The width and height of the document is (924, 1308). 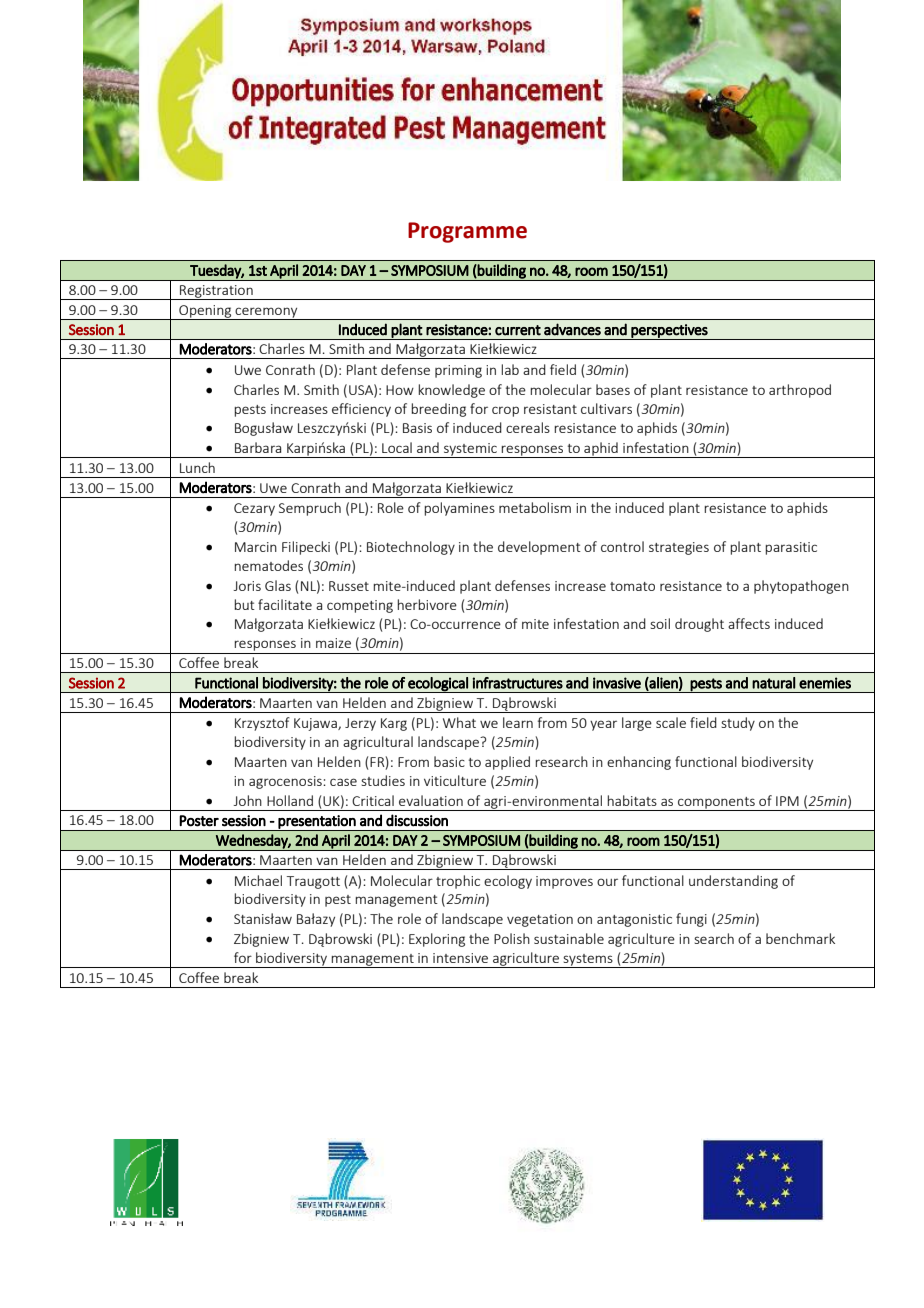 What do you see at coordinates (669, 332) in the document?
I see `perspectives` at bounding box center [669, 332].
